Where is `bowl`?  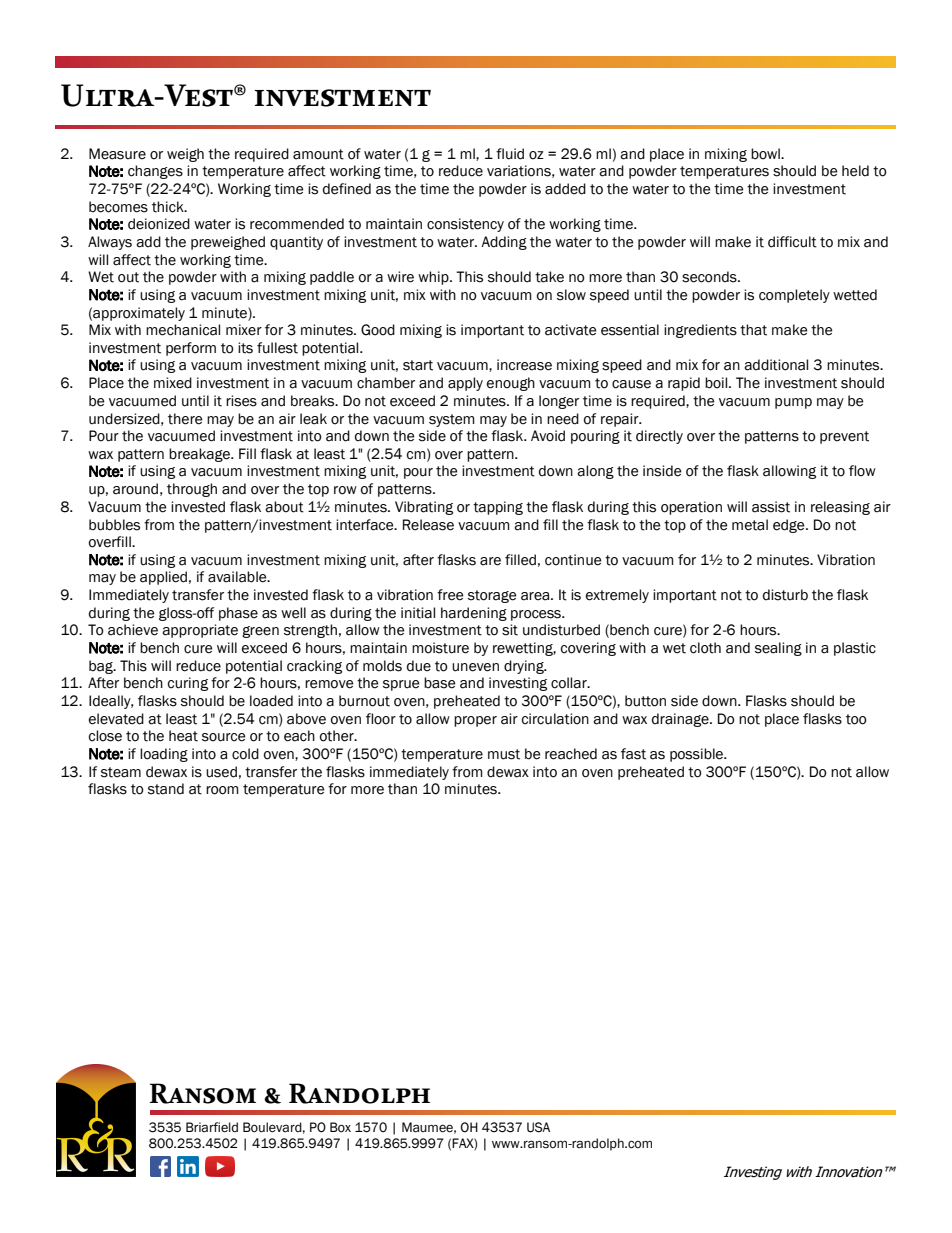
bowl is located at coordinates (766, 154).
